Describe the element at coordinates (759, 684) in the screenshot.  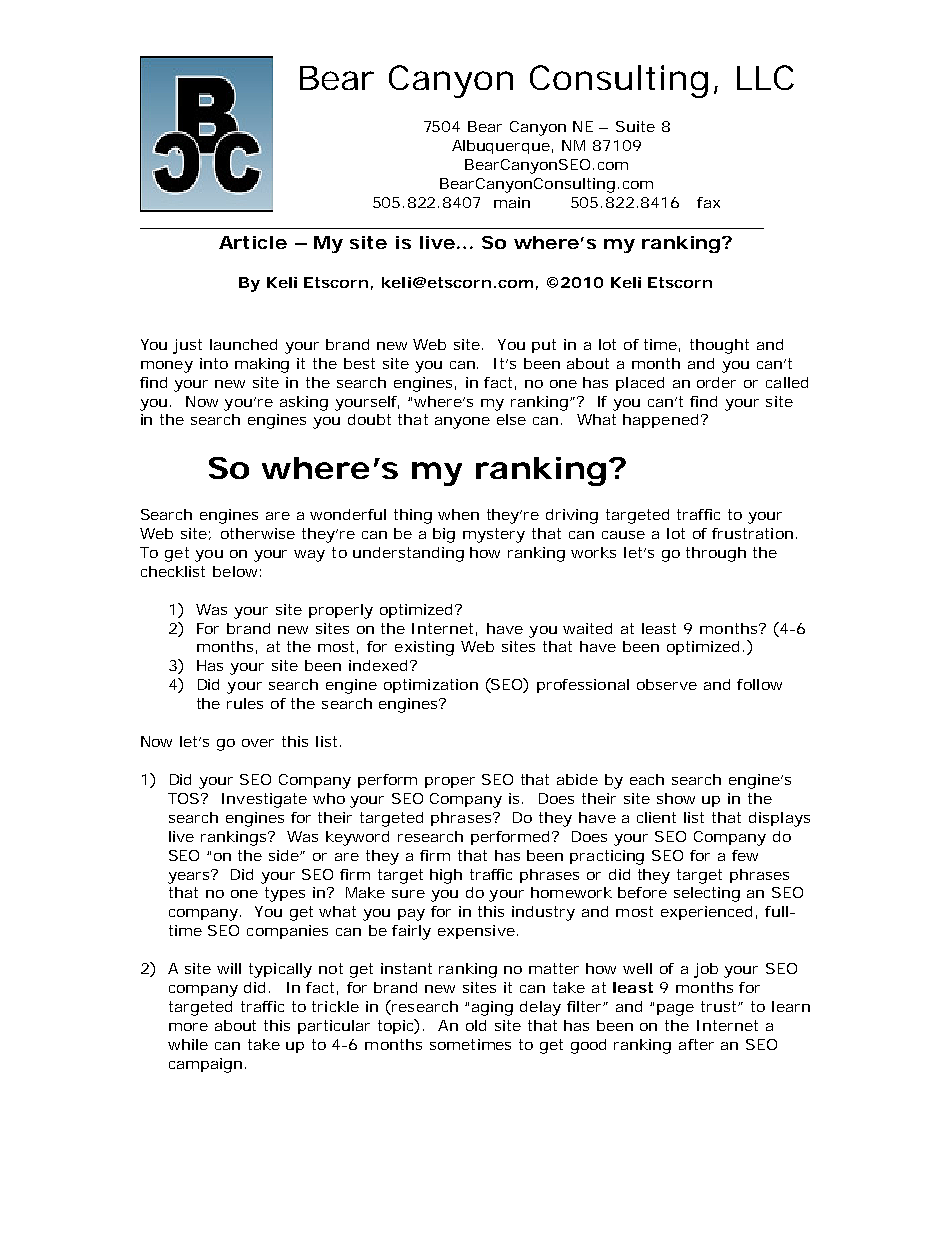
I see `follow` at that location.
